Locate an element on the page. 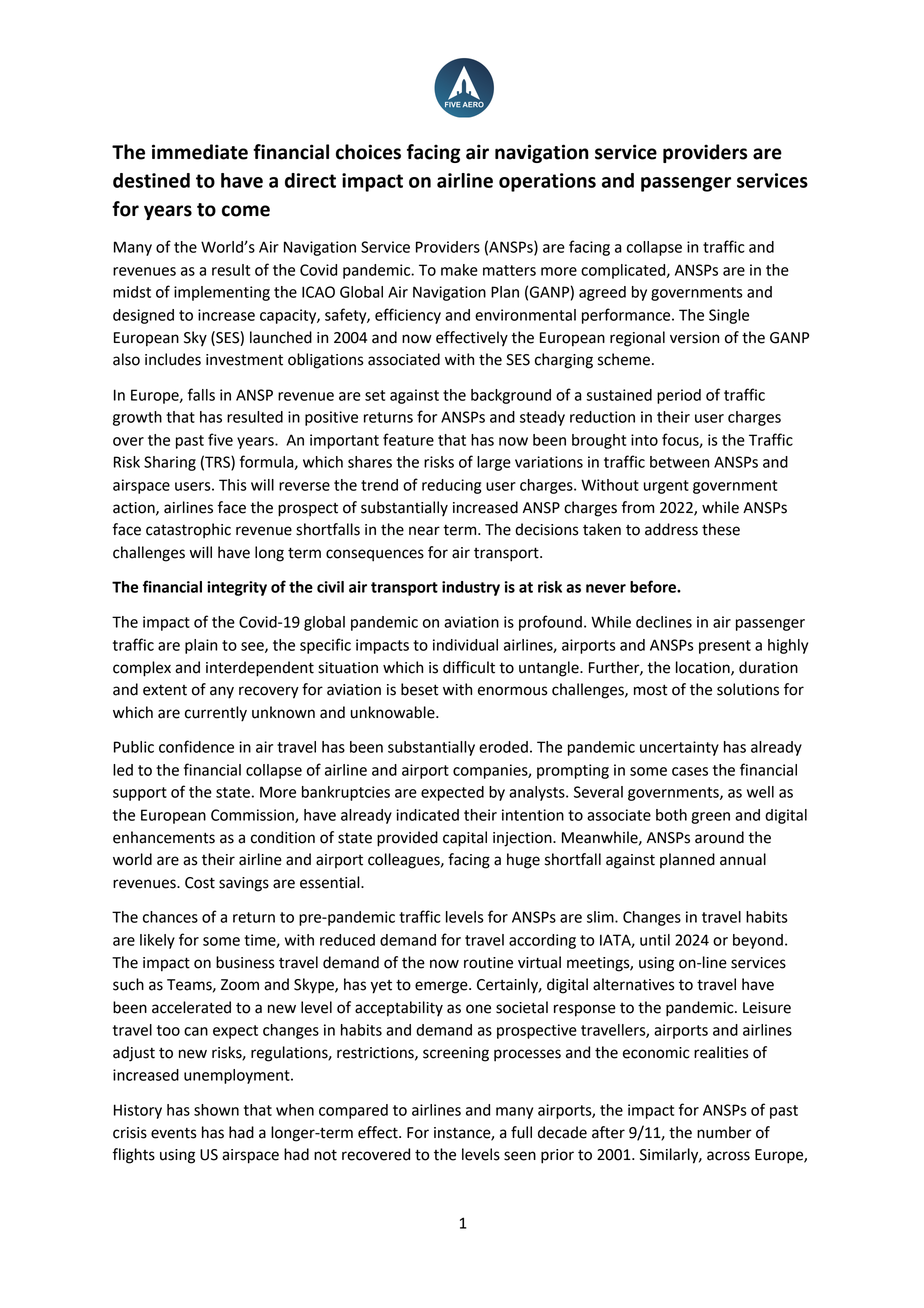 Image resolution: width=924 pixels, height=1308 pixels. number is located at coordinates (724, 1132).
